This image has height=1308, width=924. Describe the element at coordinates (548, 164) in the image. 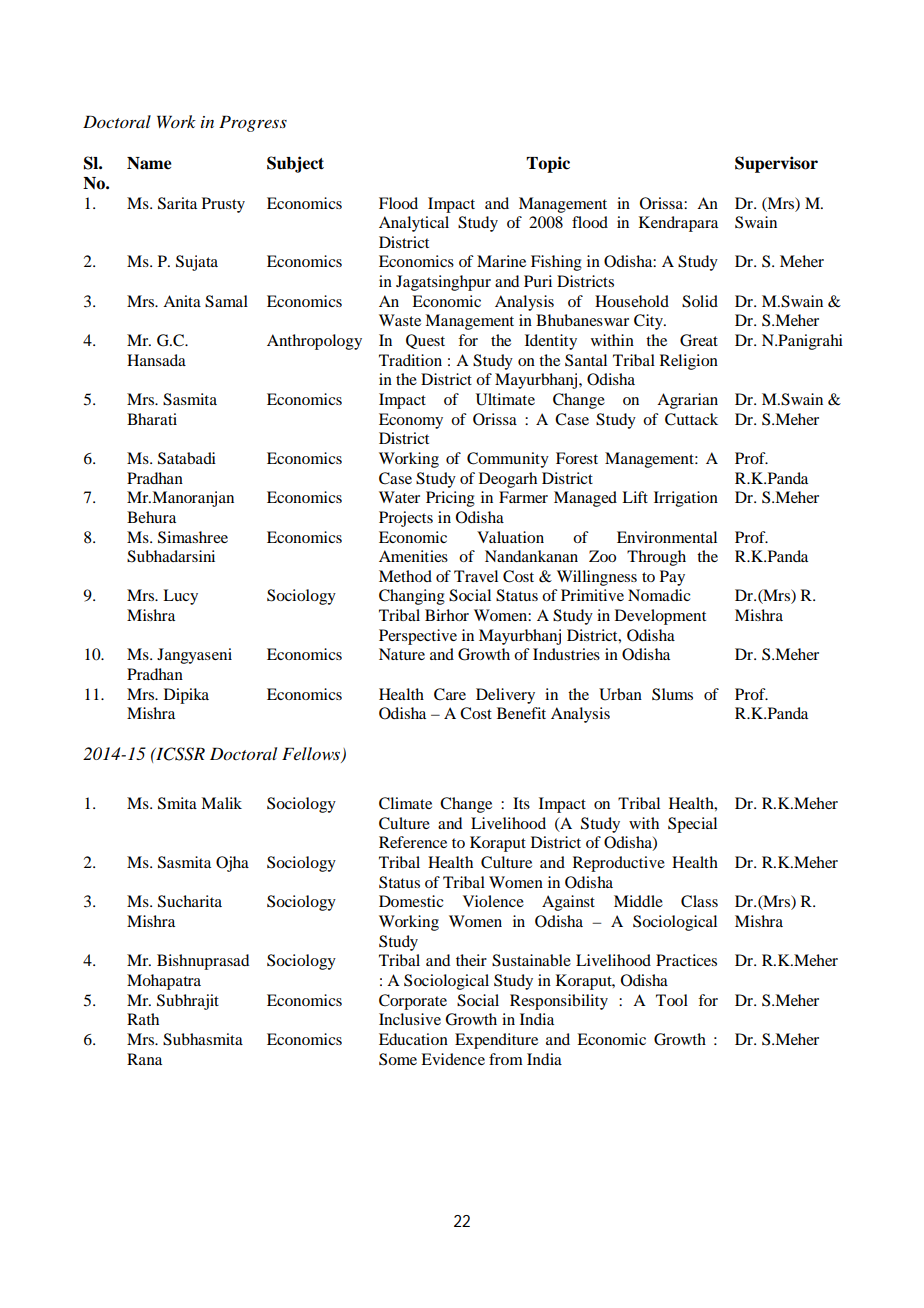

I see `Topic` at that location.
